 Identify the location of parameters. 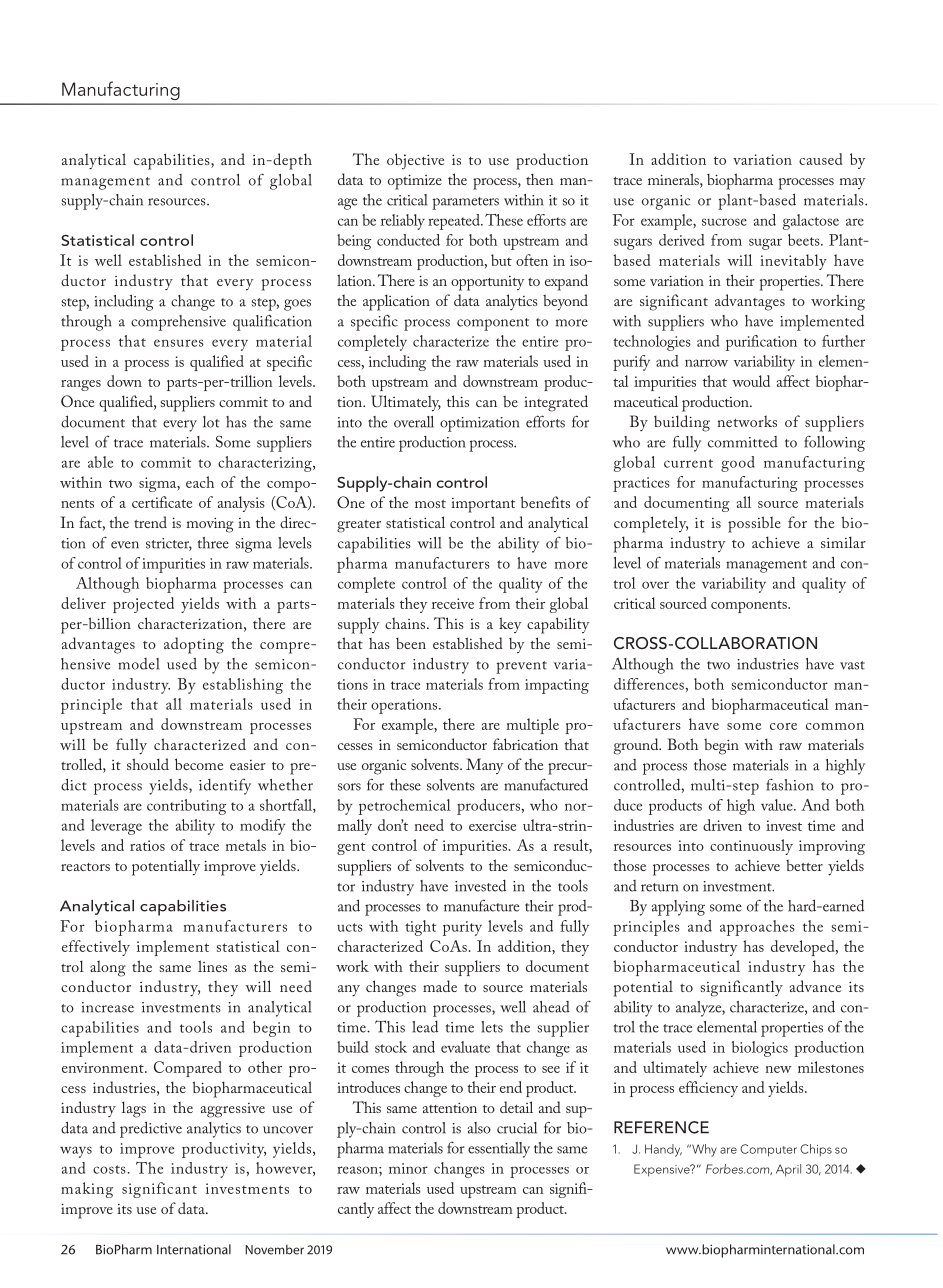
(465, 203).
